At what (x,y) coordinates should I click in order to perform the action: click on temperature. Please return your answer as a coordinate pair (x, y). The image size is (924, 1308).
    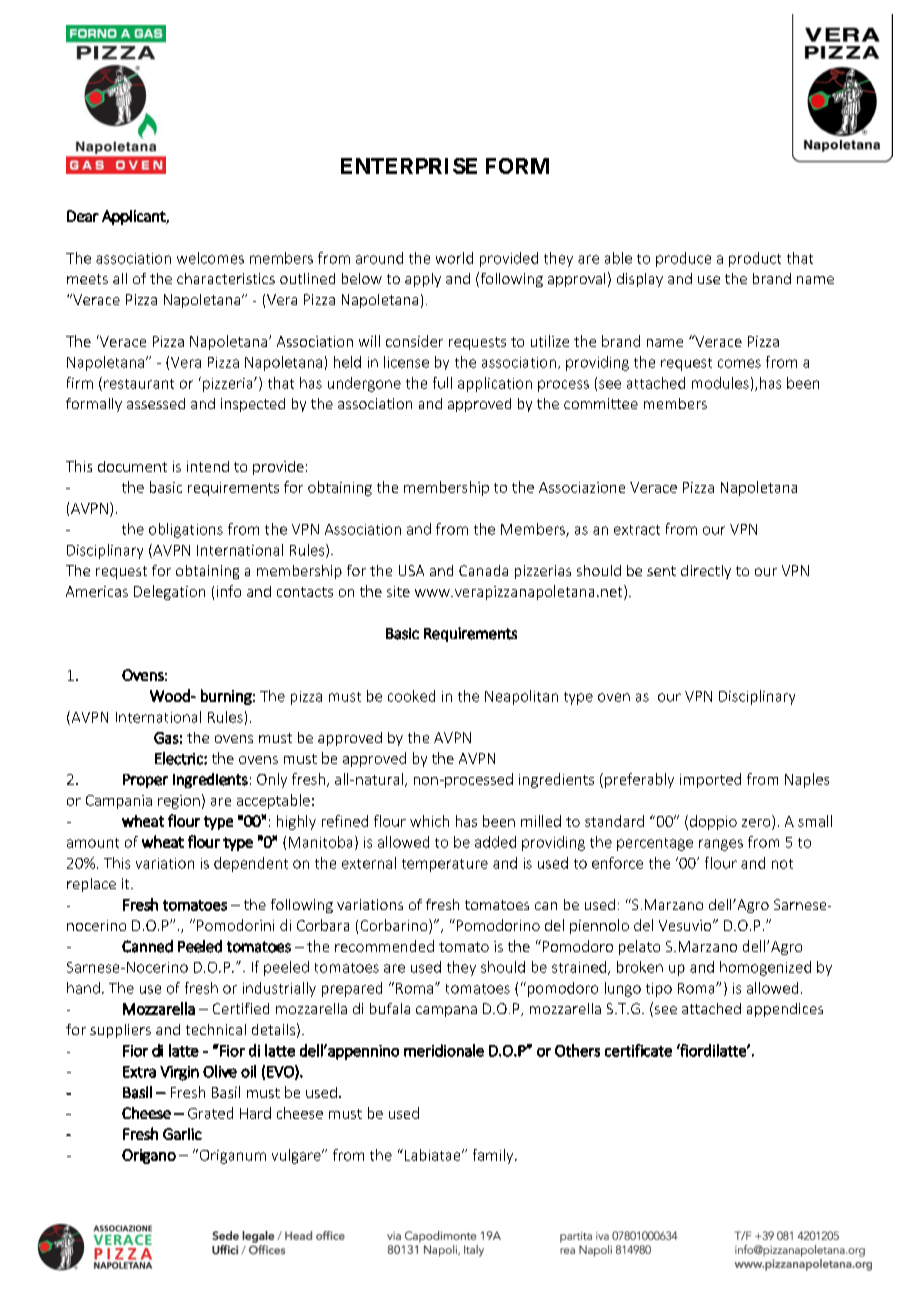
    Looking at the image, I should click on (445, 865).
